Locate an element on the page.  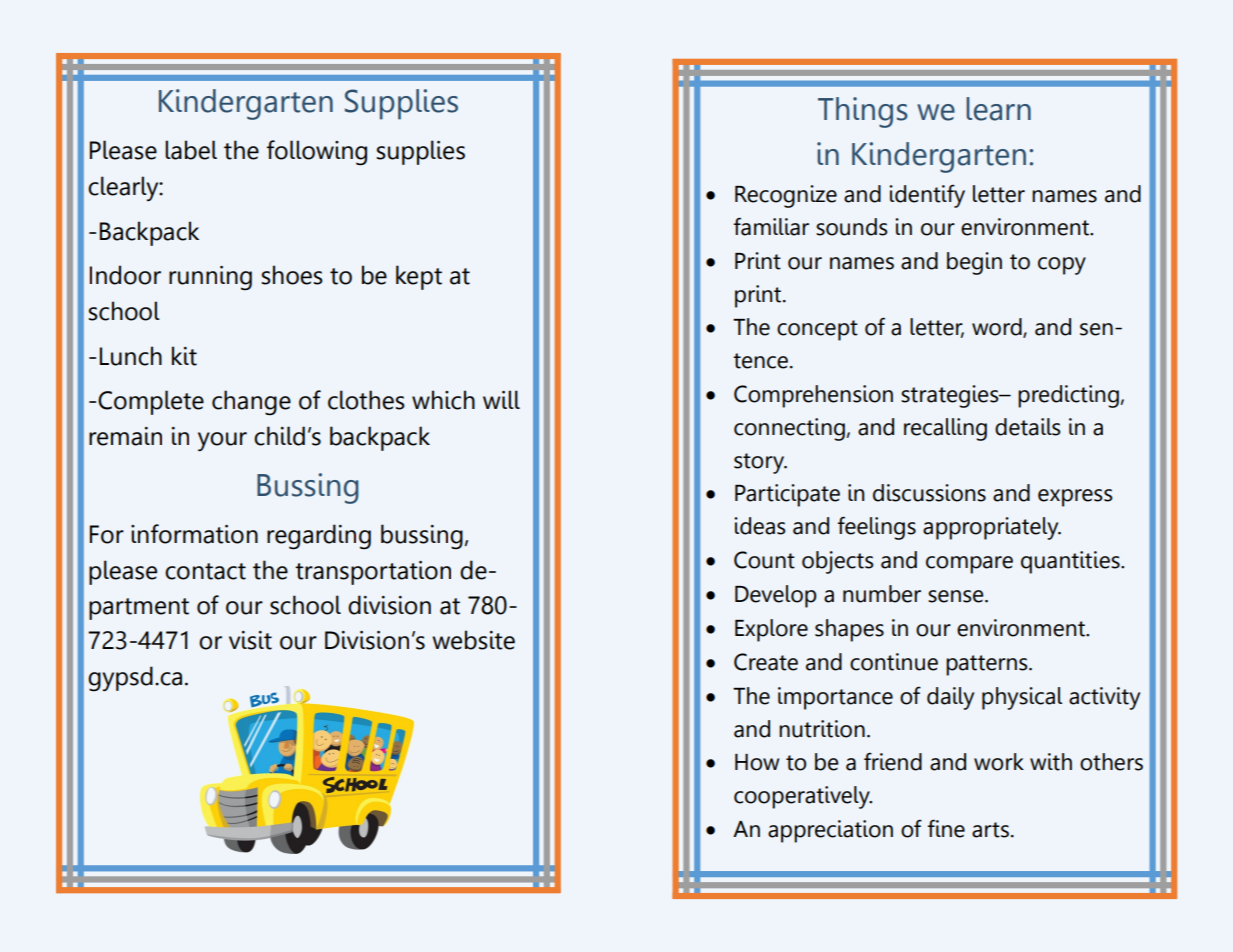
Recognize is located at coordinates (786, 196).
